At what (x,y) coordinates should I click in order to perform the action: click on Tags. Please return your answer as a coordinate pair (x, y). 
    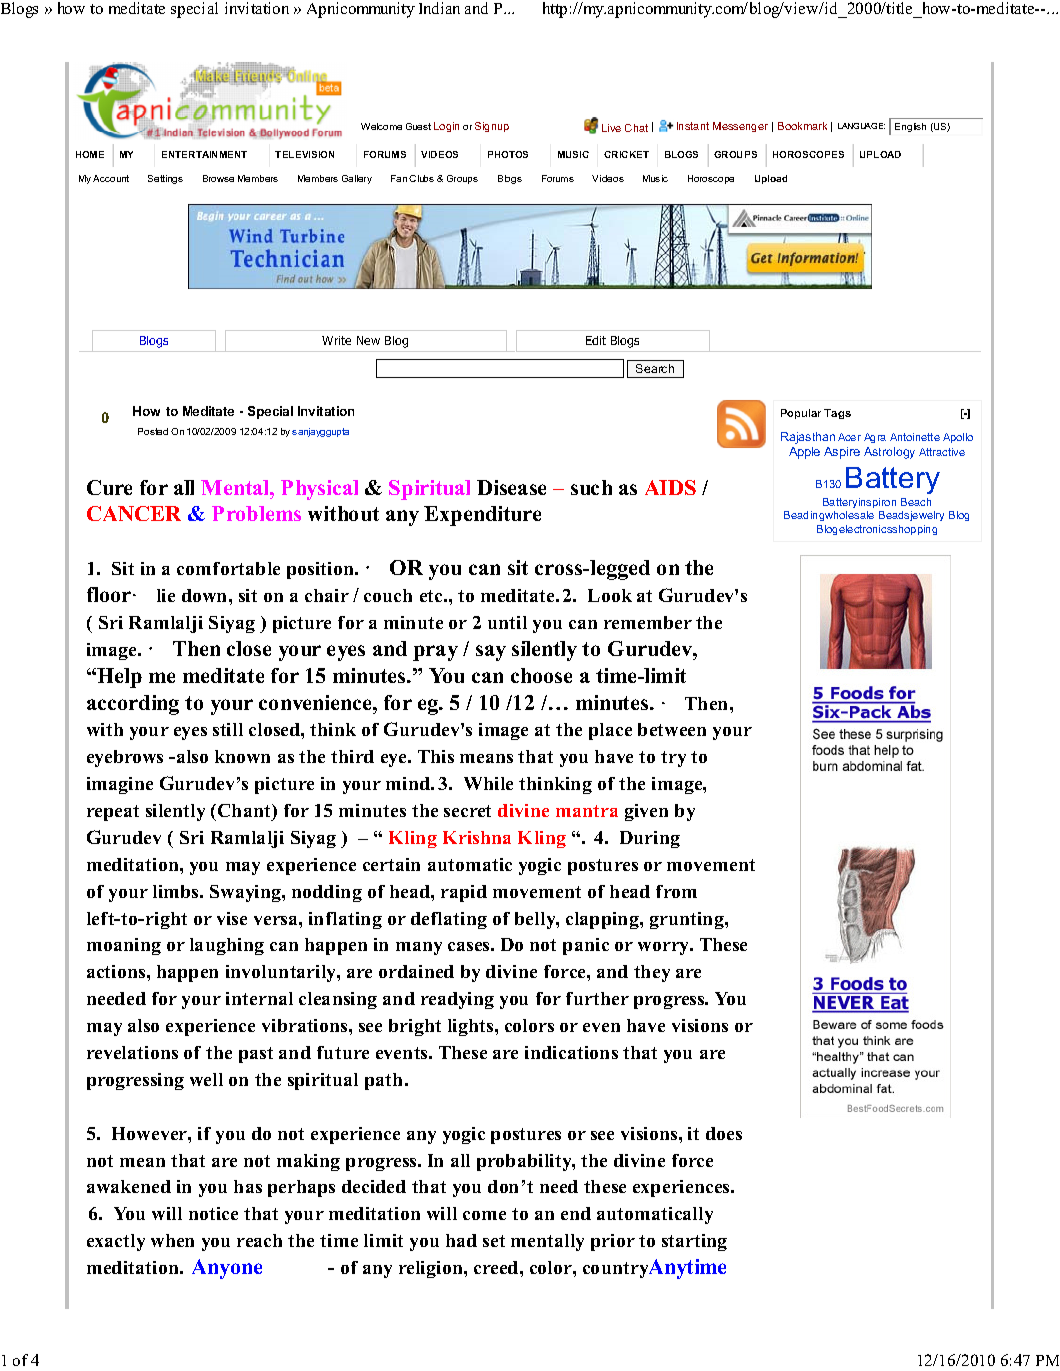
    Looking at the image, I should click on (837, 414).
